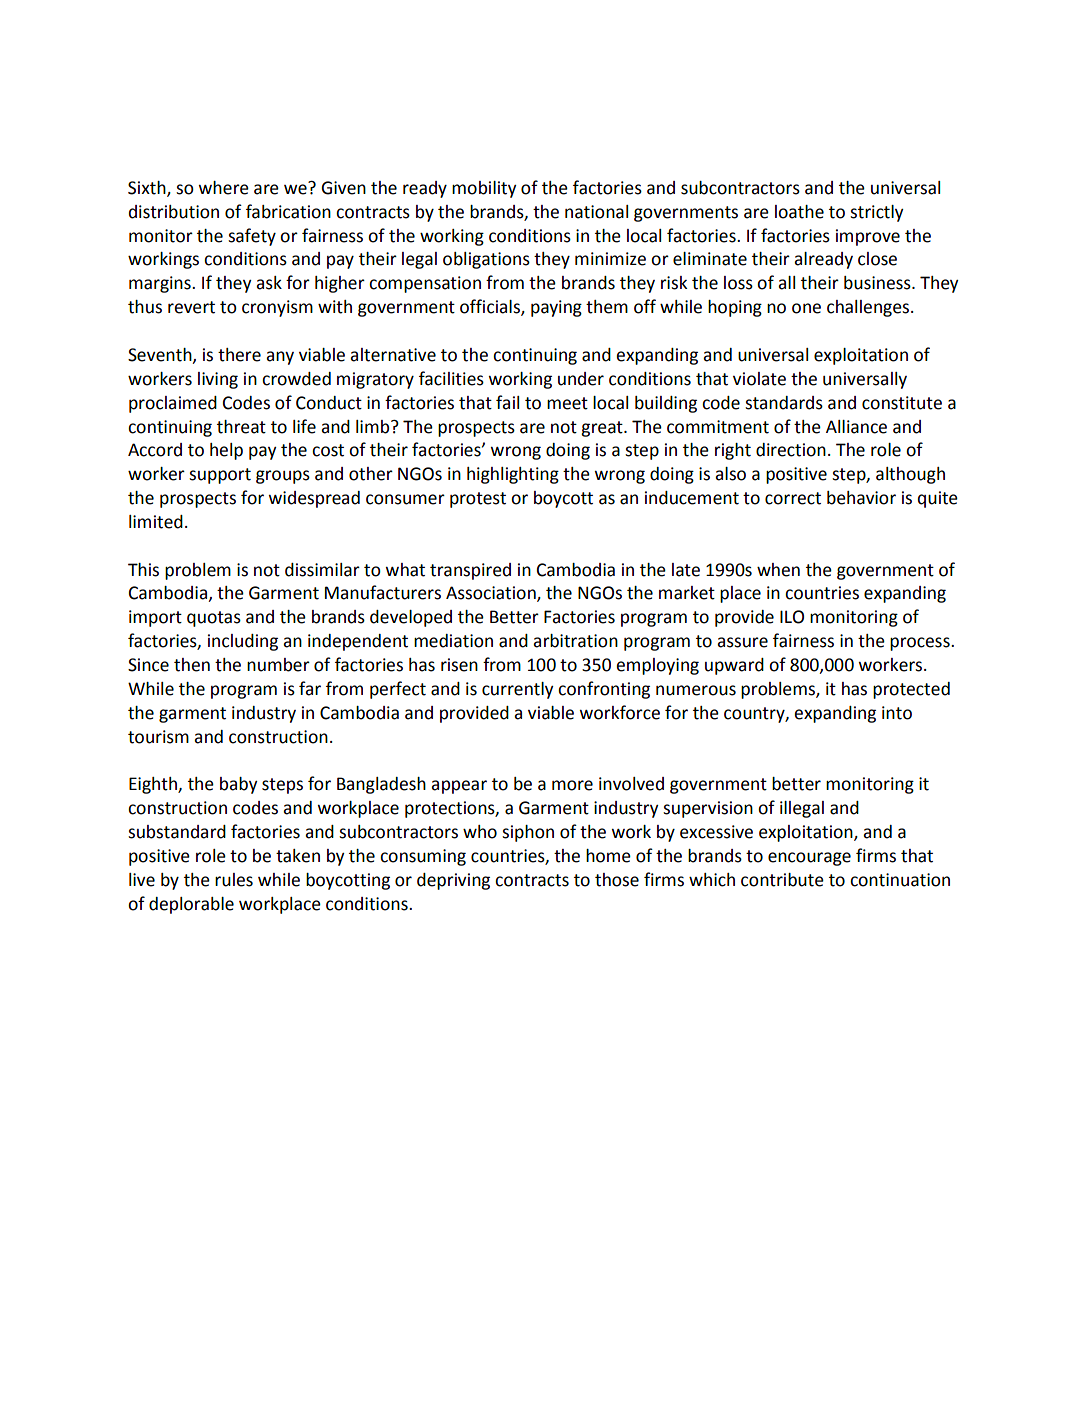  What do you see at coordinates (156, 522) in the document?
I see `limited` at bounding box center [156, 522].
